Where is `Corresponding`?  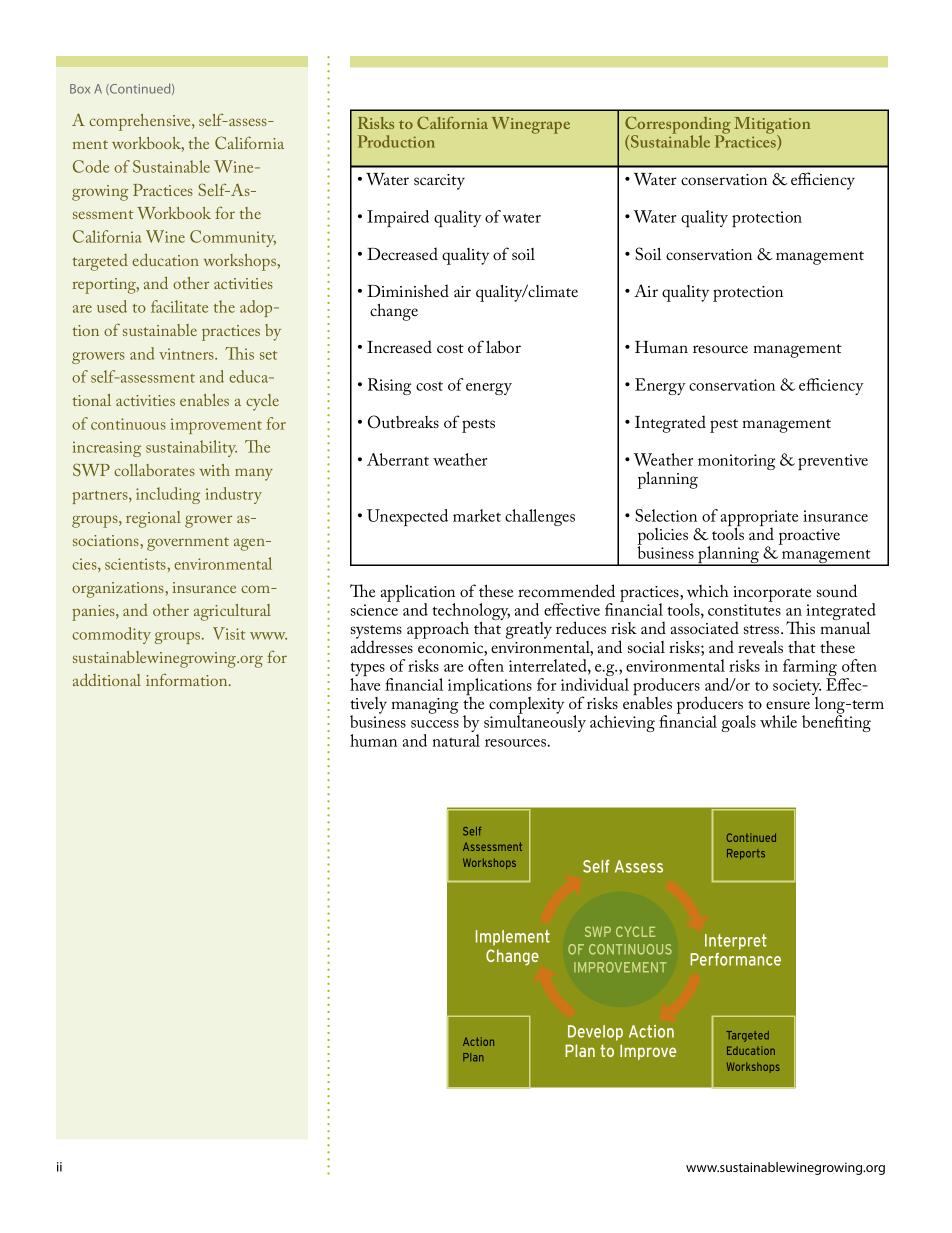 Corresponding is located at coordinates (678, 126).
